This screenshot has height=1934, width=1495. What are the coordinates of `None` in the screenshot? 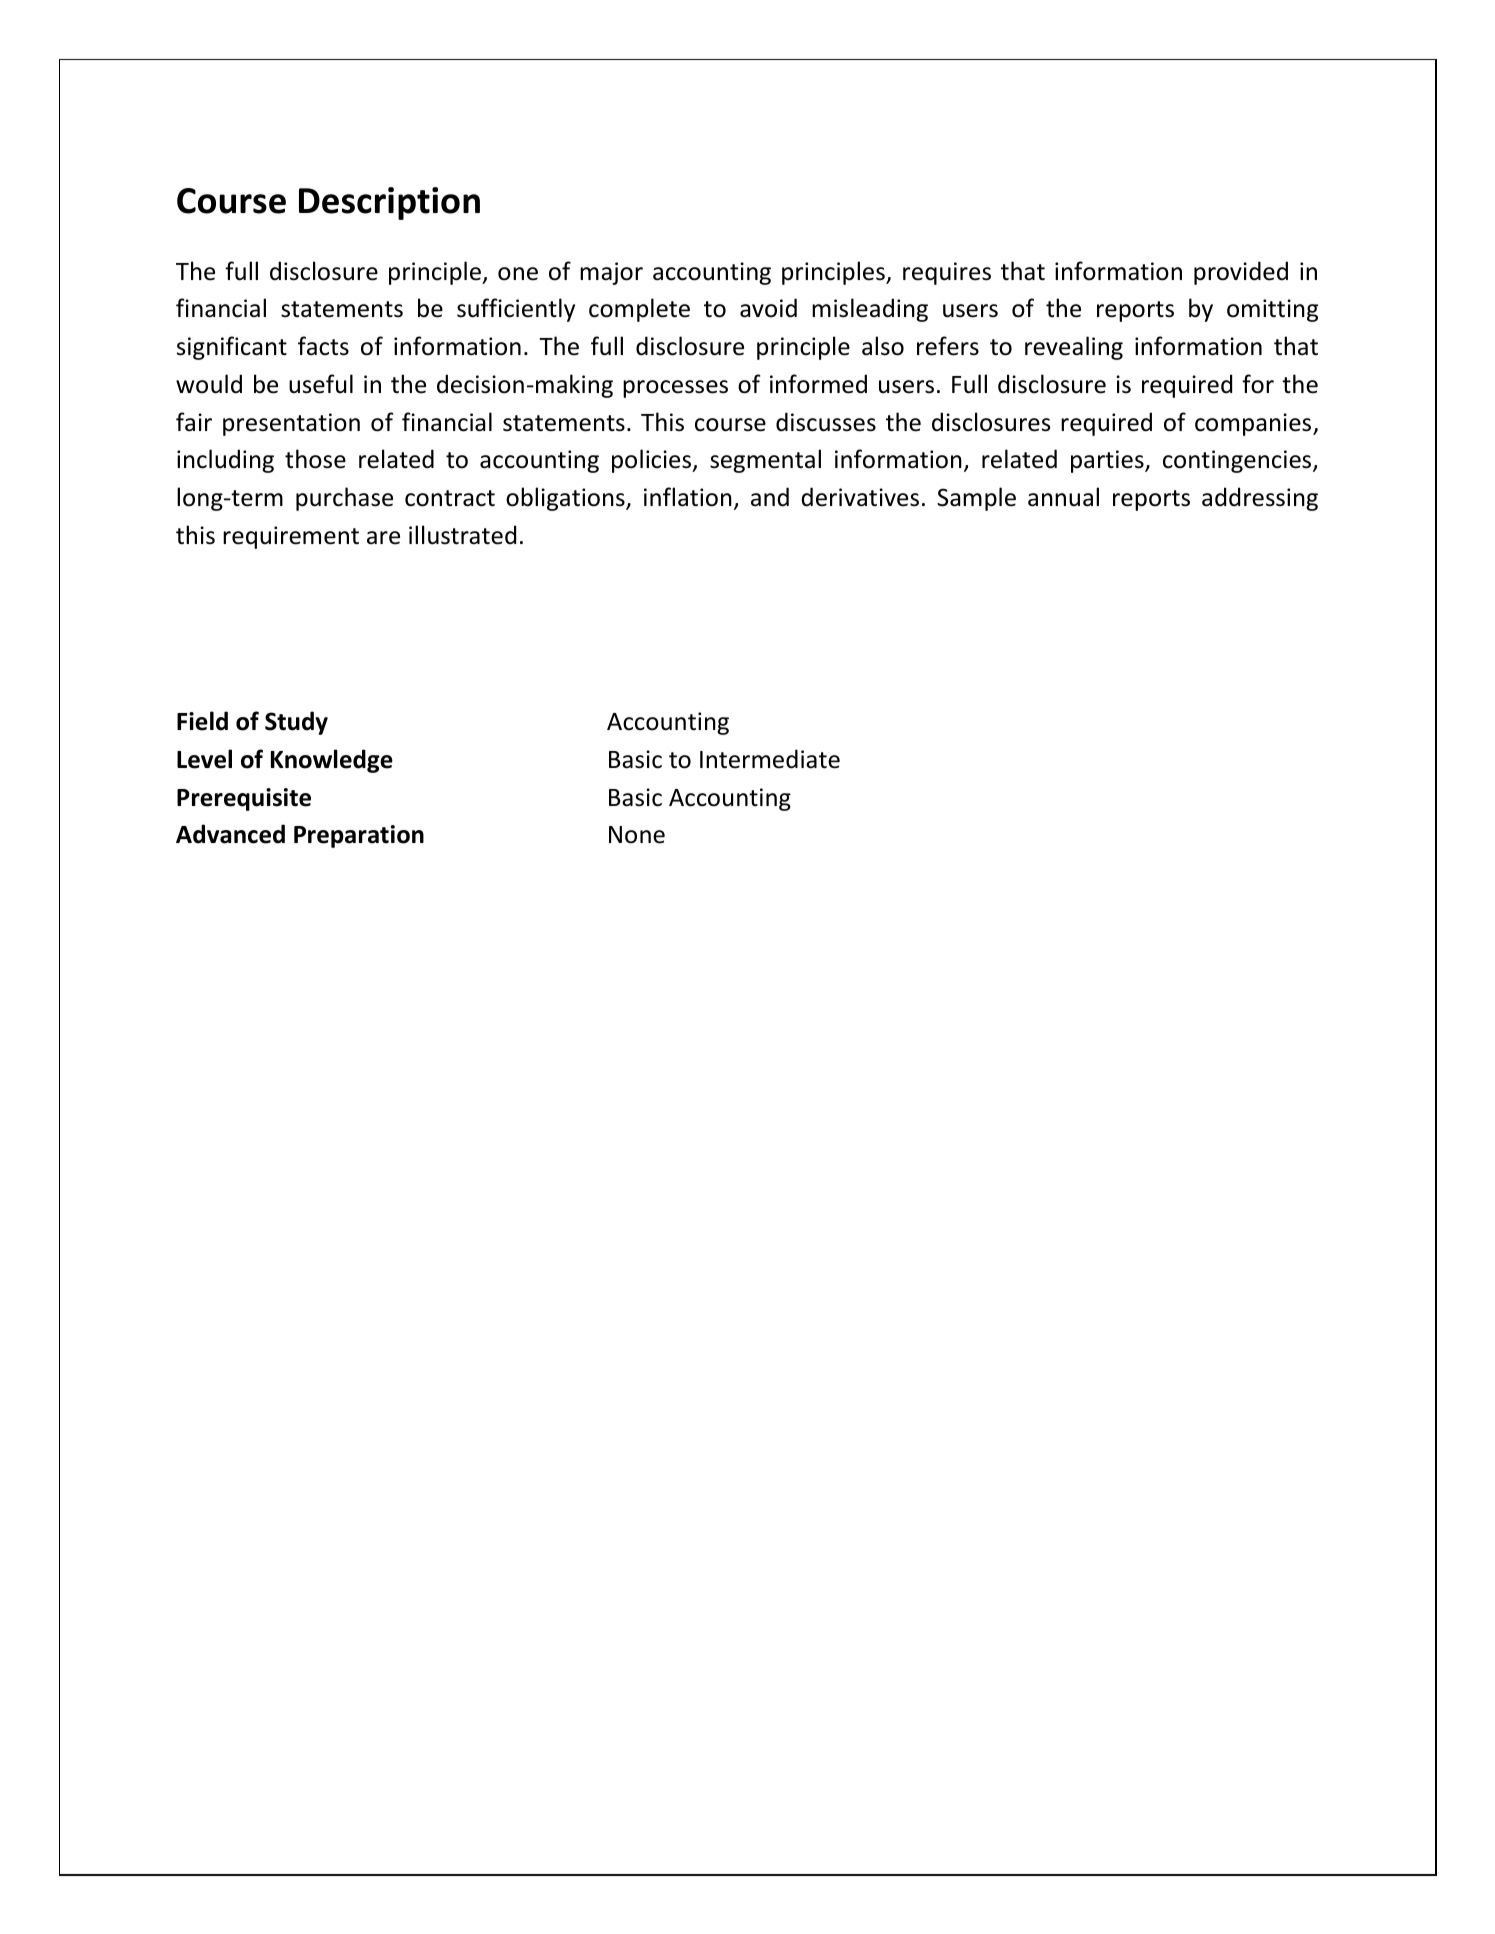 It's located at (637, 835).
